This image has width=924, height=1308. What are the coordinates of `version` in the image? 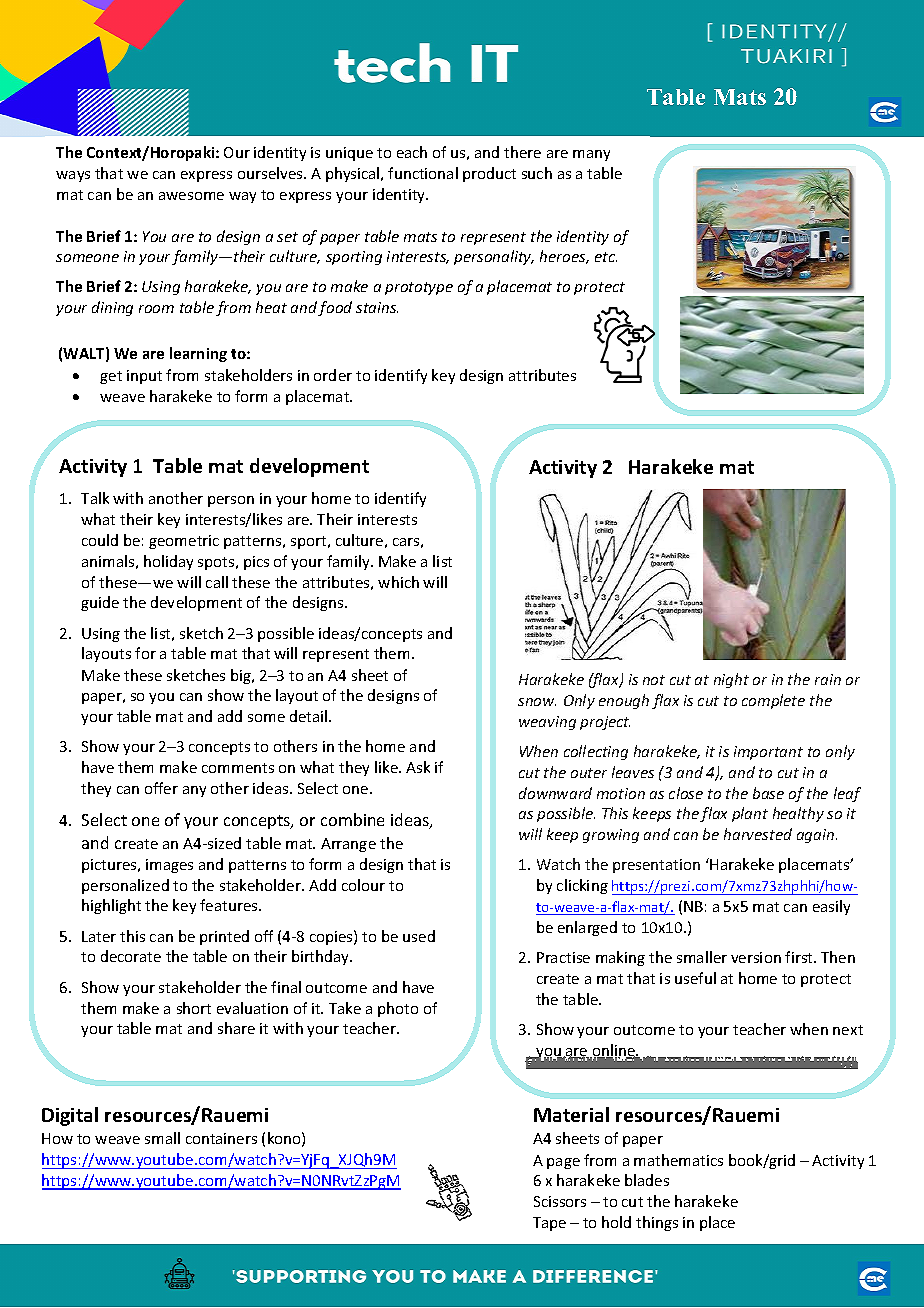 It's located at (756, 957).
